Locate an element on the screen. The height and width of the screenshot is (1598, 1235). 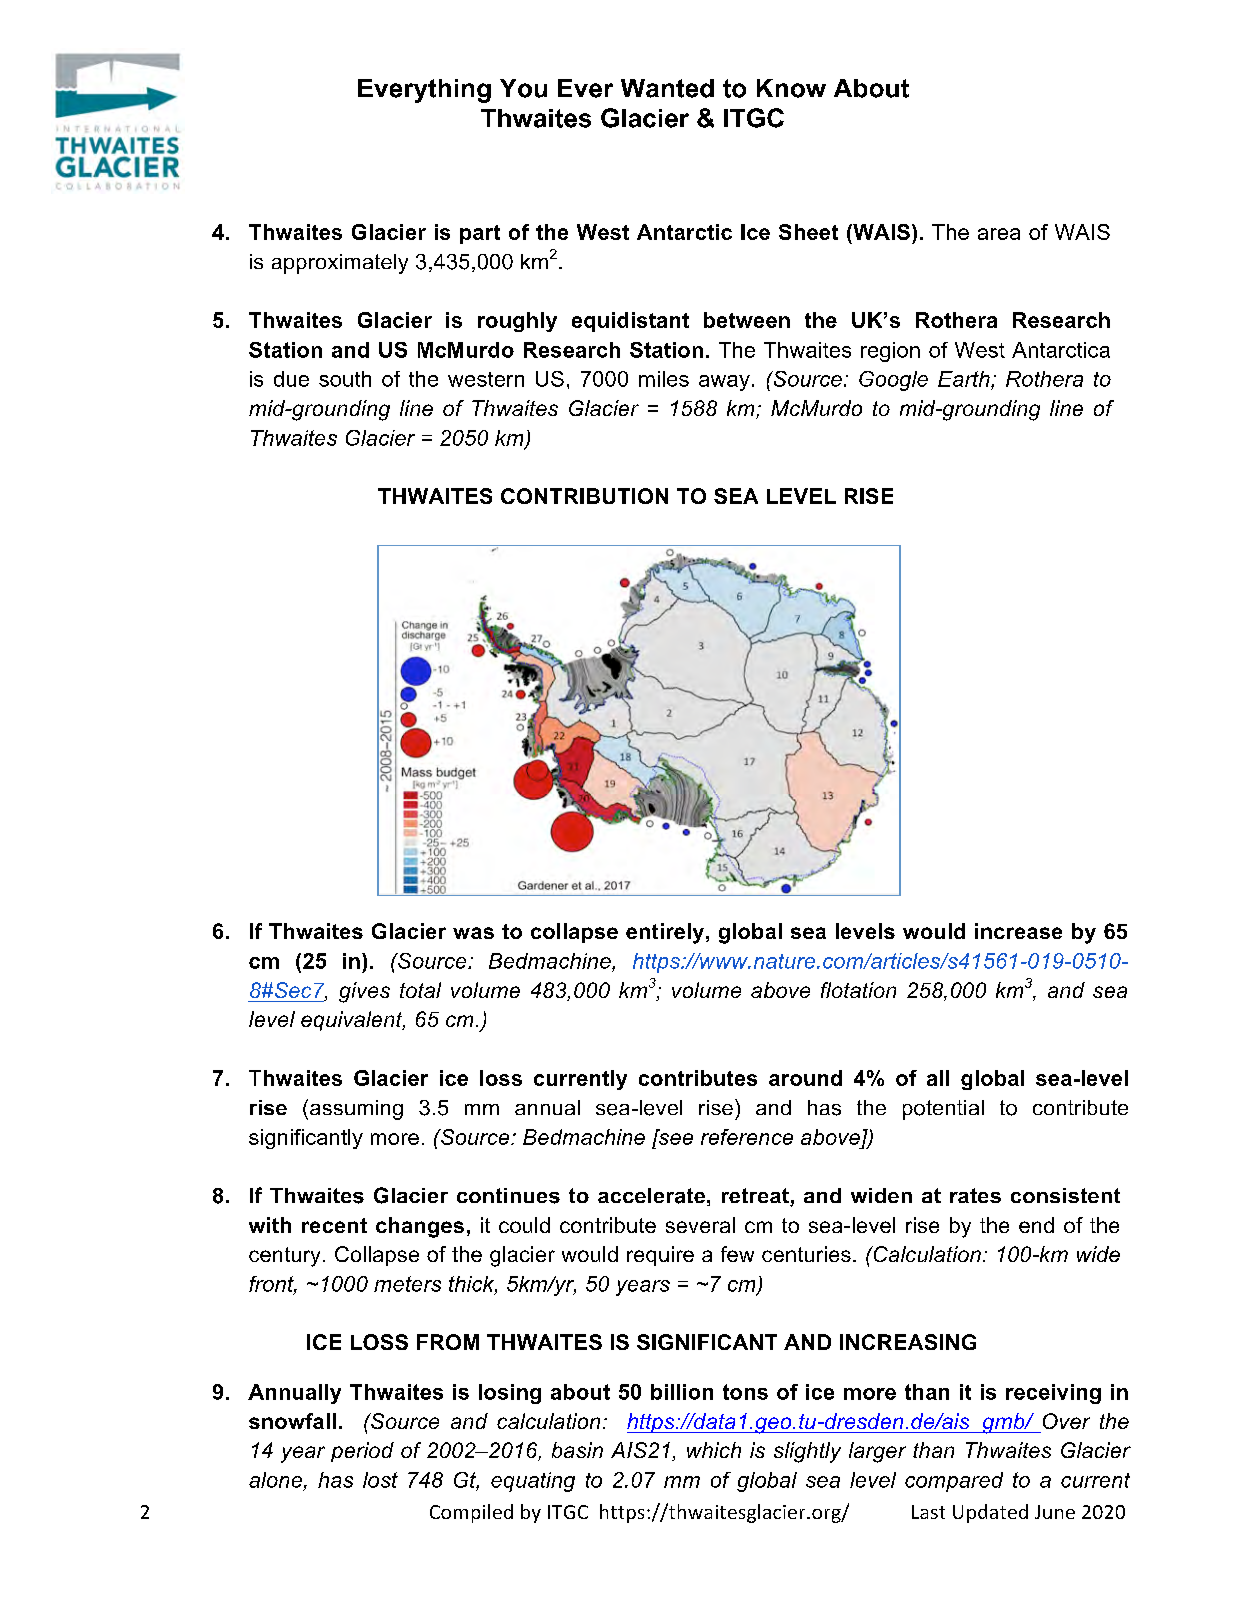
Earth is located at coordinates (965, 379).
